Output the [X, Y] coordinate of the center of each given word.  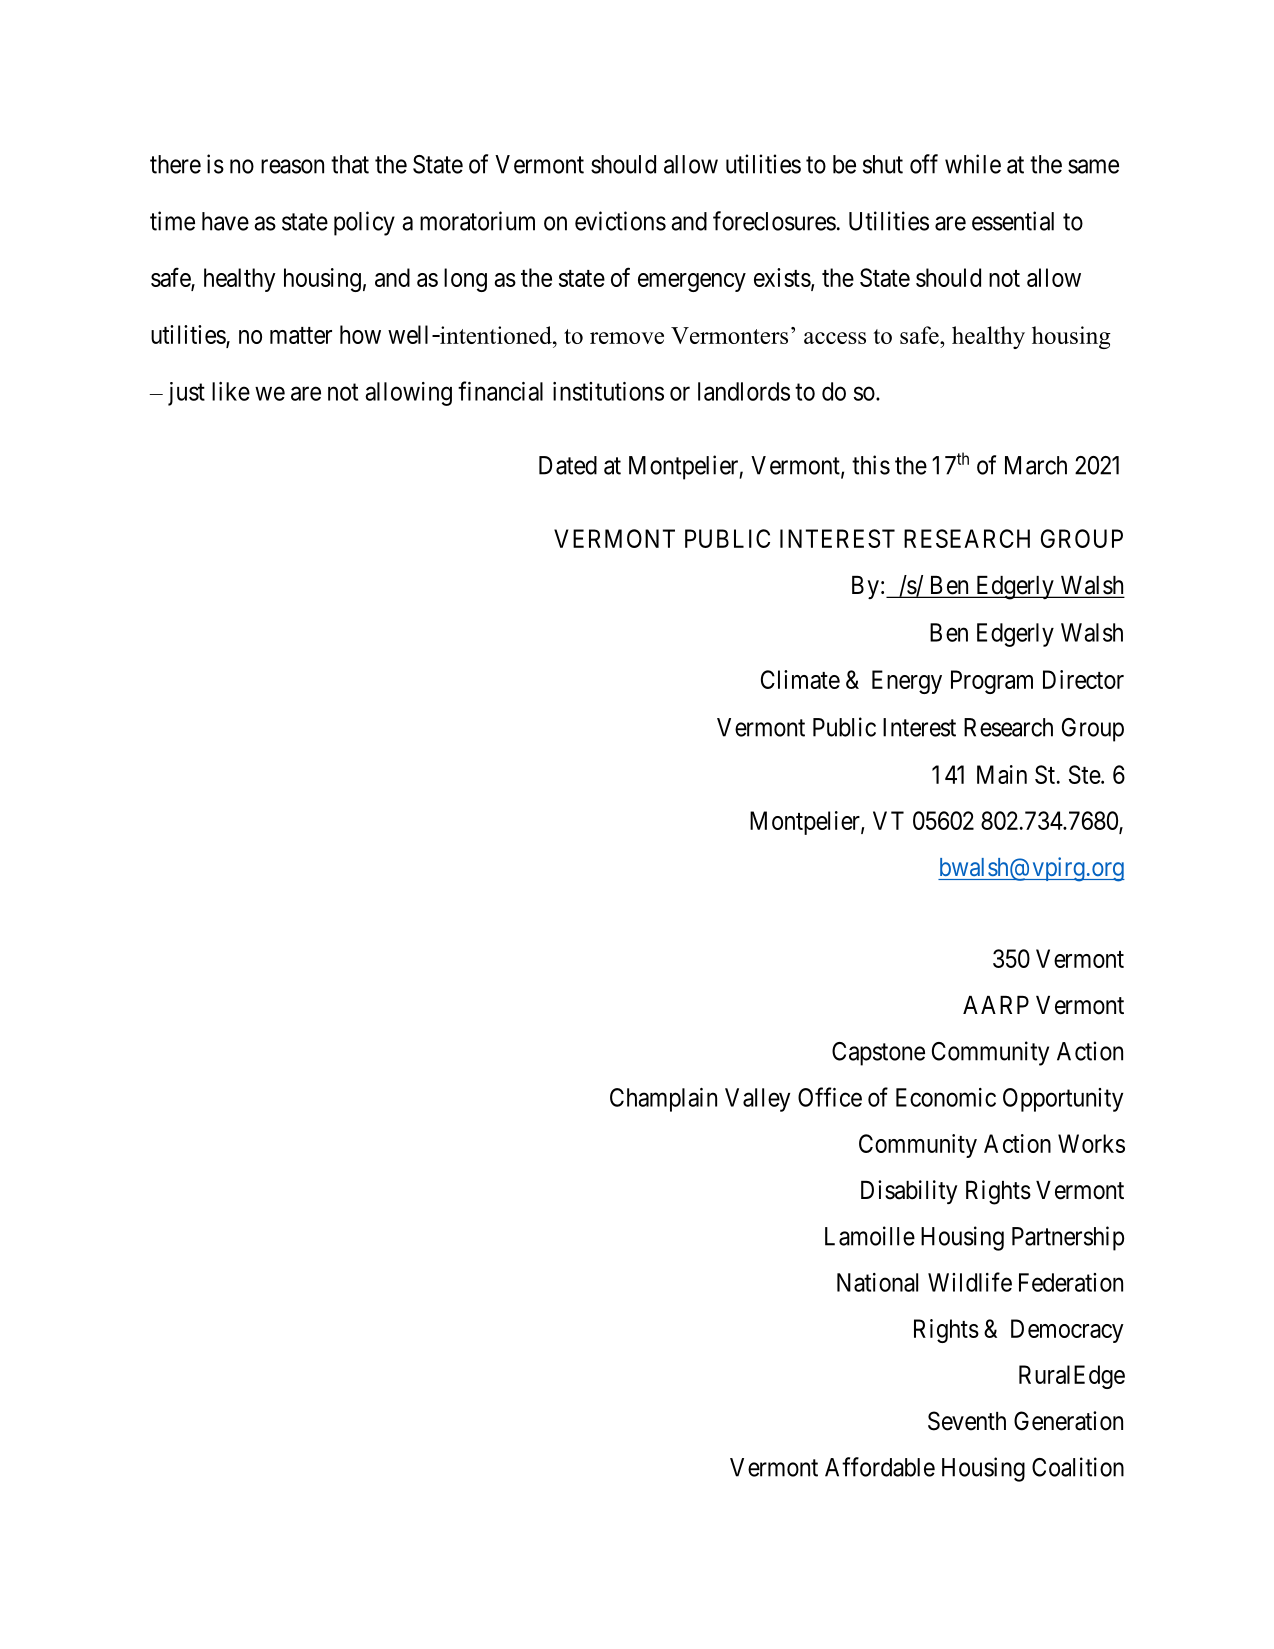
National [877, 1282]
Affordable [880, 1467]
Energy [907, 682]
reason [292, 166]
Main [1002, 774]
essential [1013, 221]
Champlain [663, 1100]
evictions [620, 221]
